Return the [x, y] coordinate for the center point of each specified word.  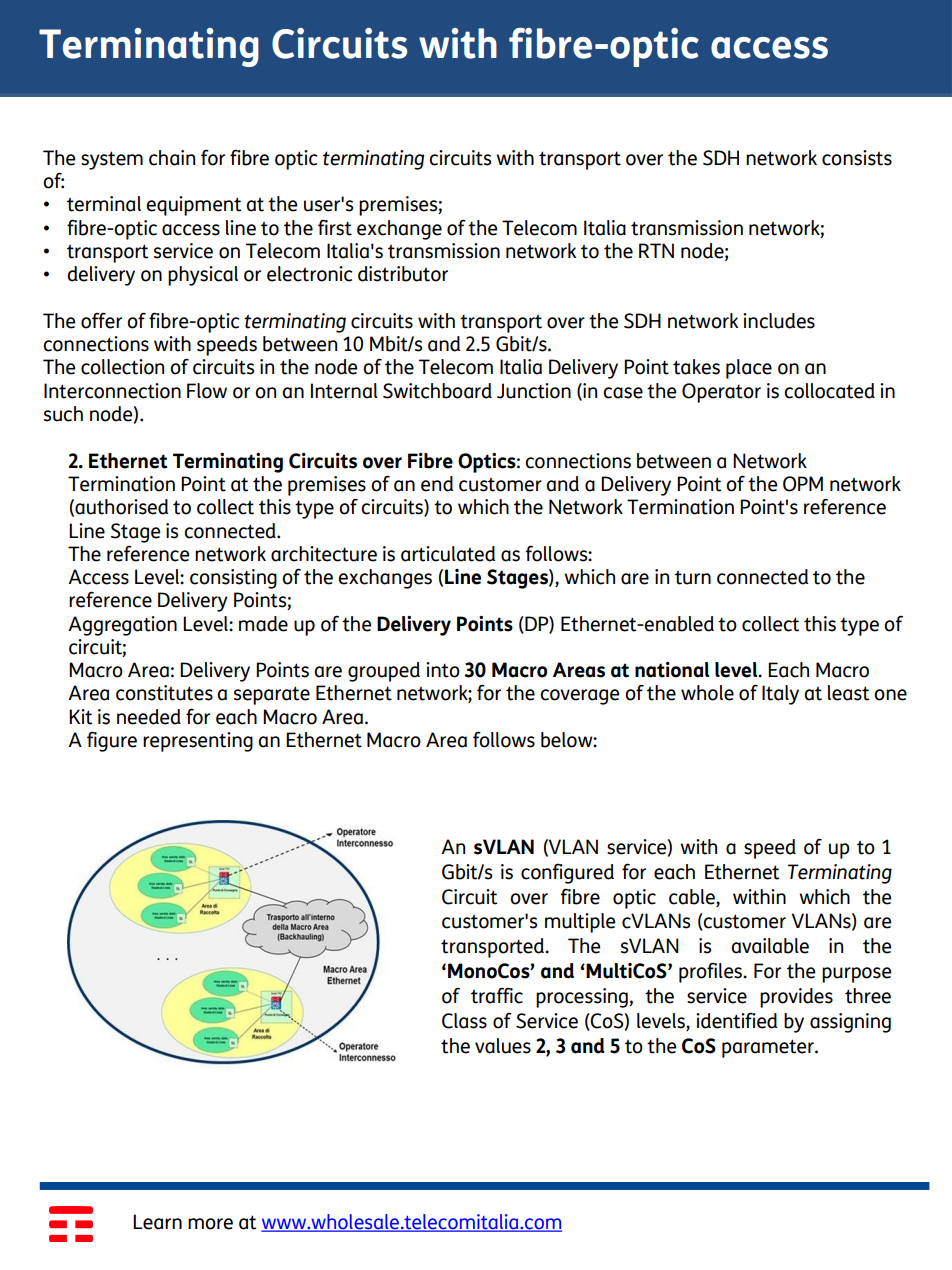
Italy [780, 695]
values [503, 1046]
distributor [403, 274]
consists [857, 158]
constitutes [164, 693]
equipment [193, 206]
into [443, 670]
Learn [157, 1222]
